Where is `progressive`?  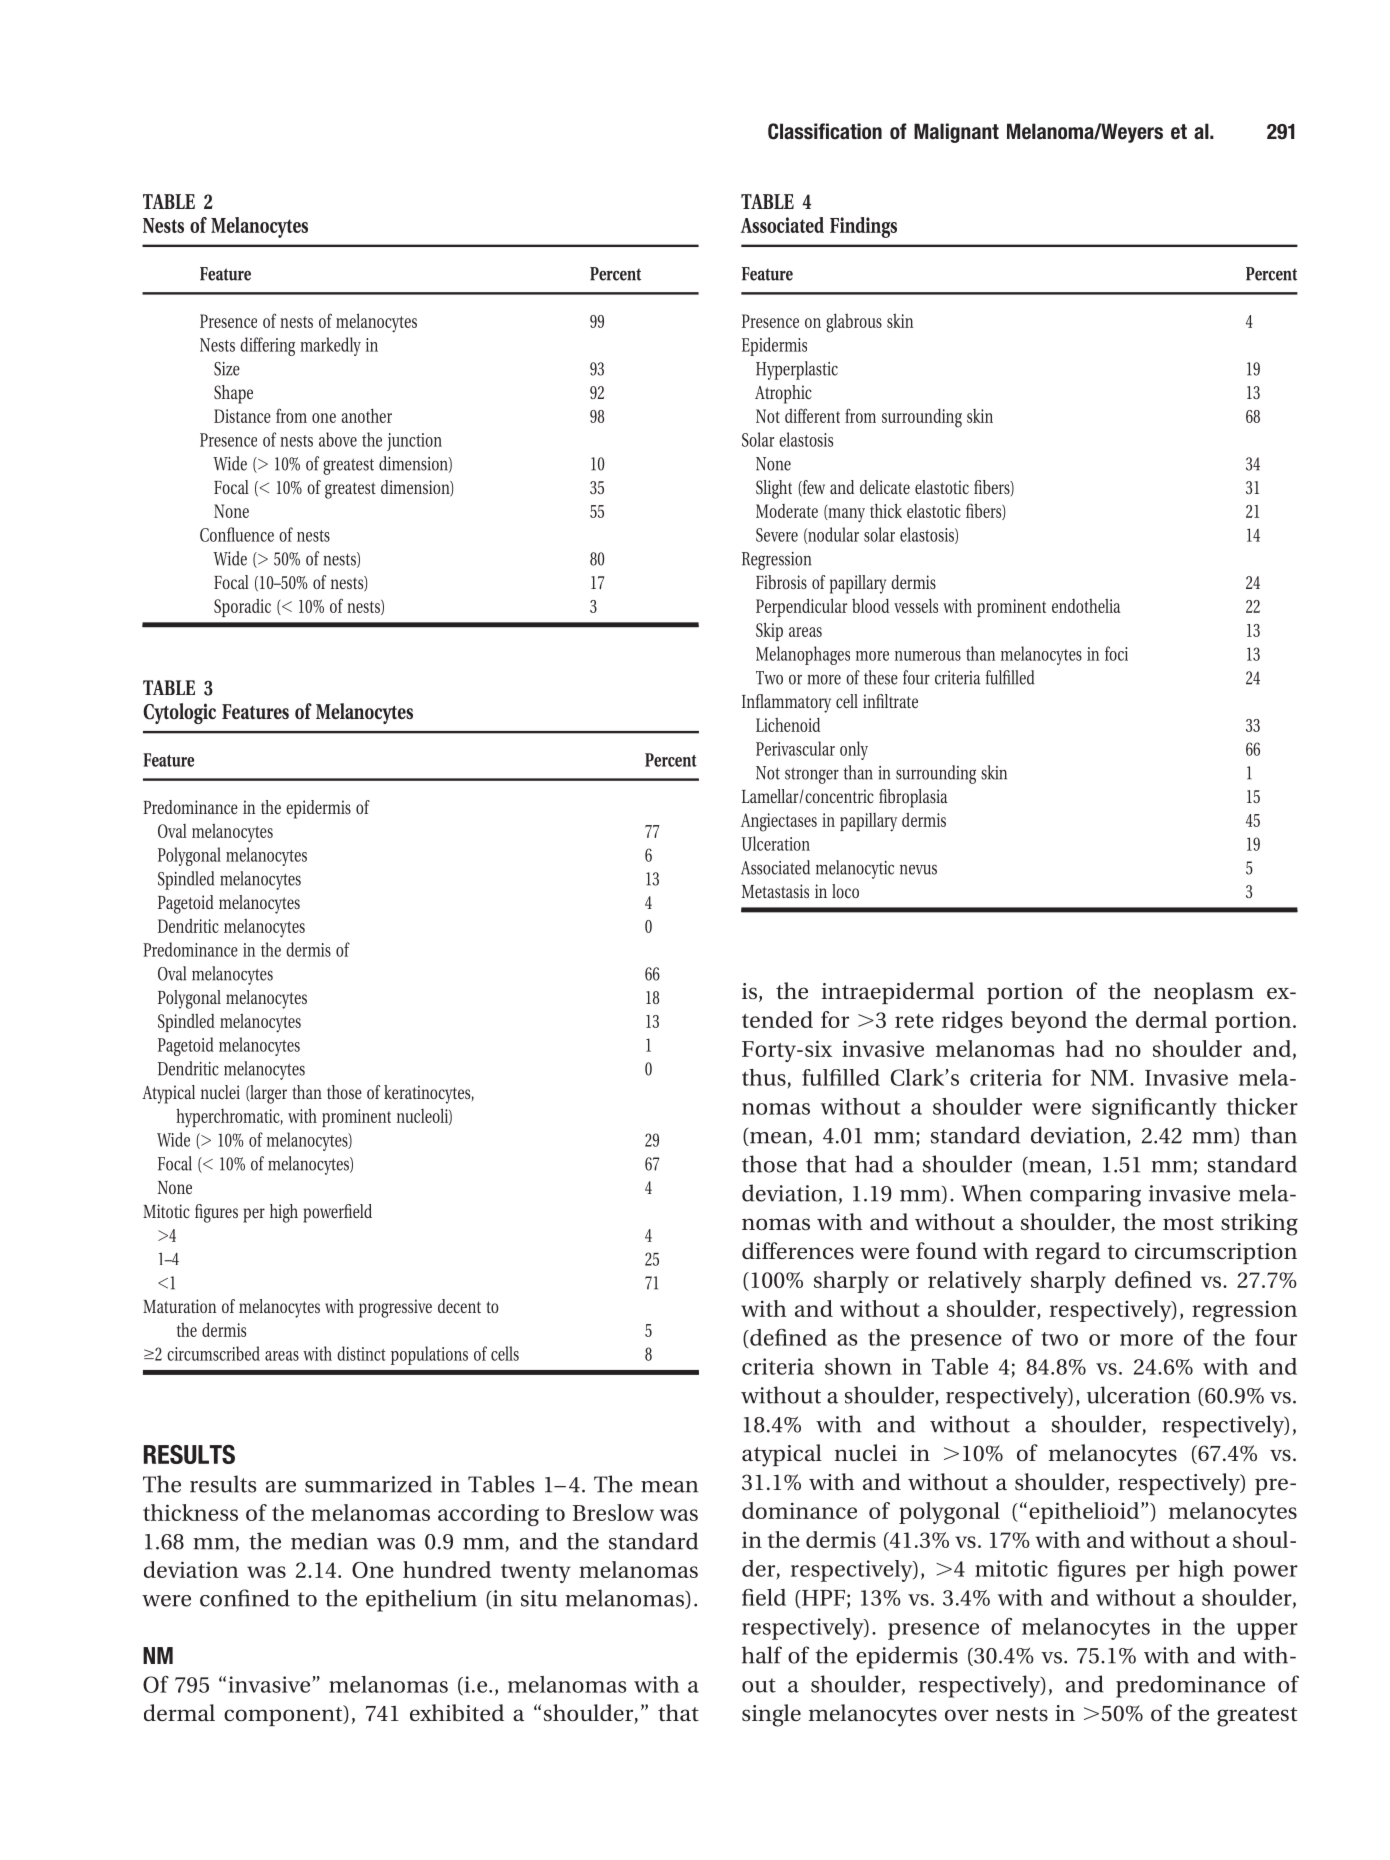 progressive is located at coordinates (395, 1308).
